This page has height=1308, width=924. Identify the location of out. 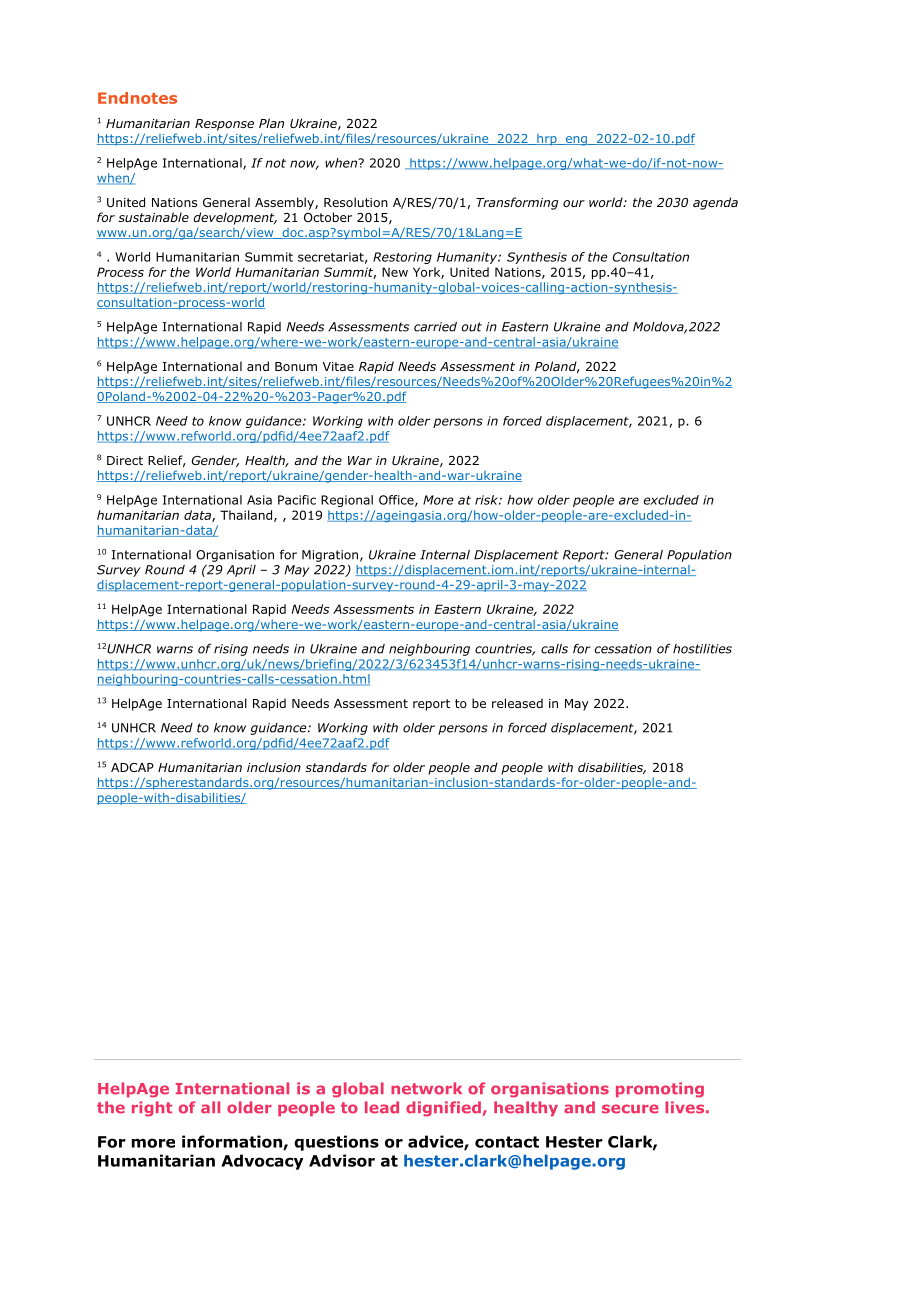
(472, 327).
